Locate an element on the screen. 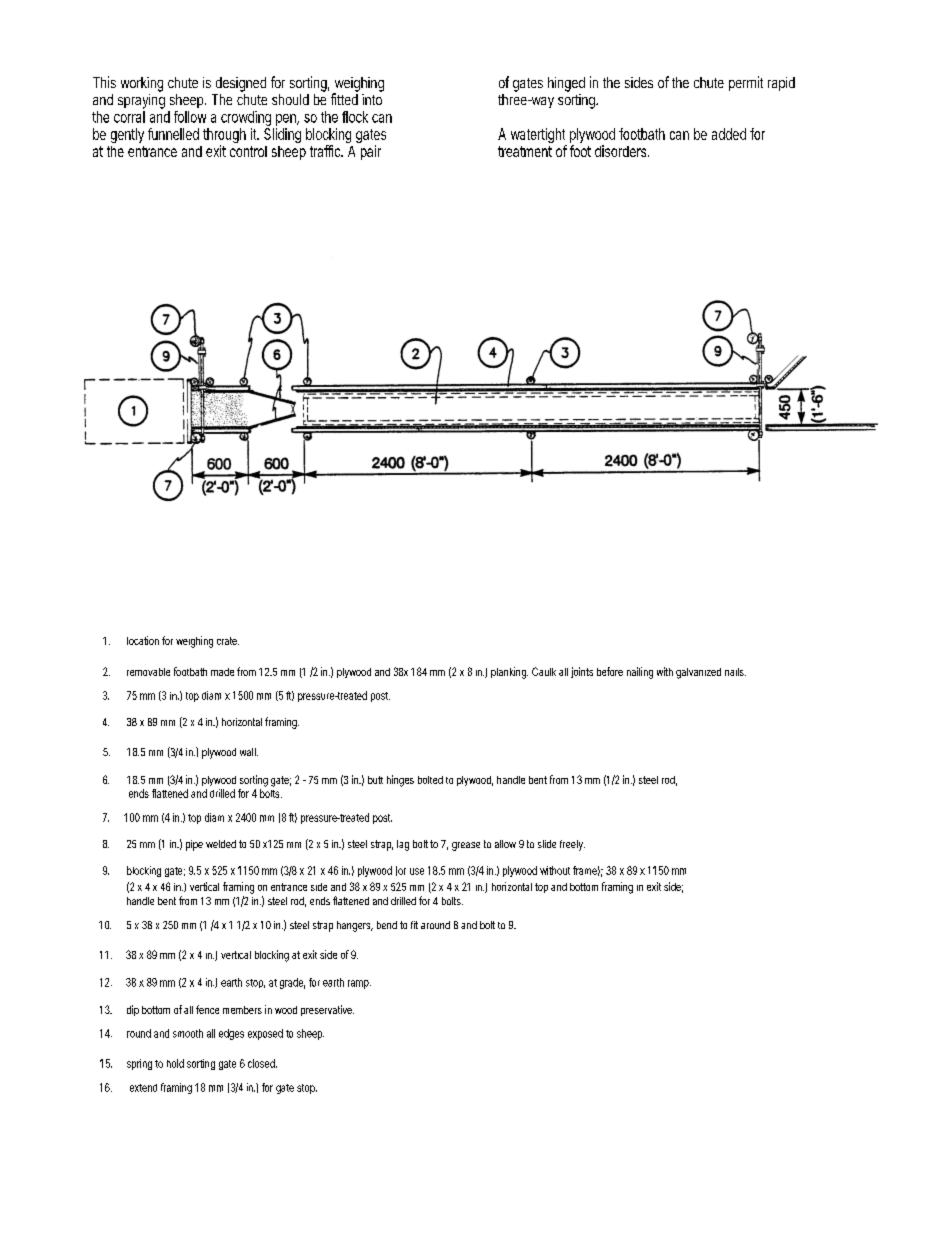 Image resolution: width=952 pixels, height=1233 pixels. location is located at coordinates (143, 640).
